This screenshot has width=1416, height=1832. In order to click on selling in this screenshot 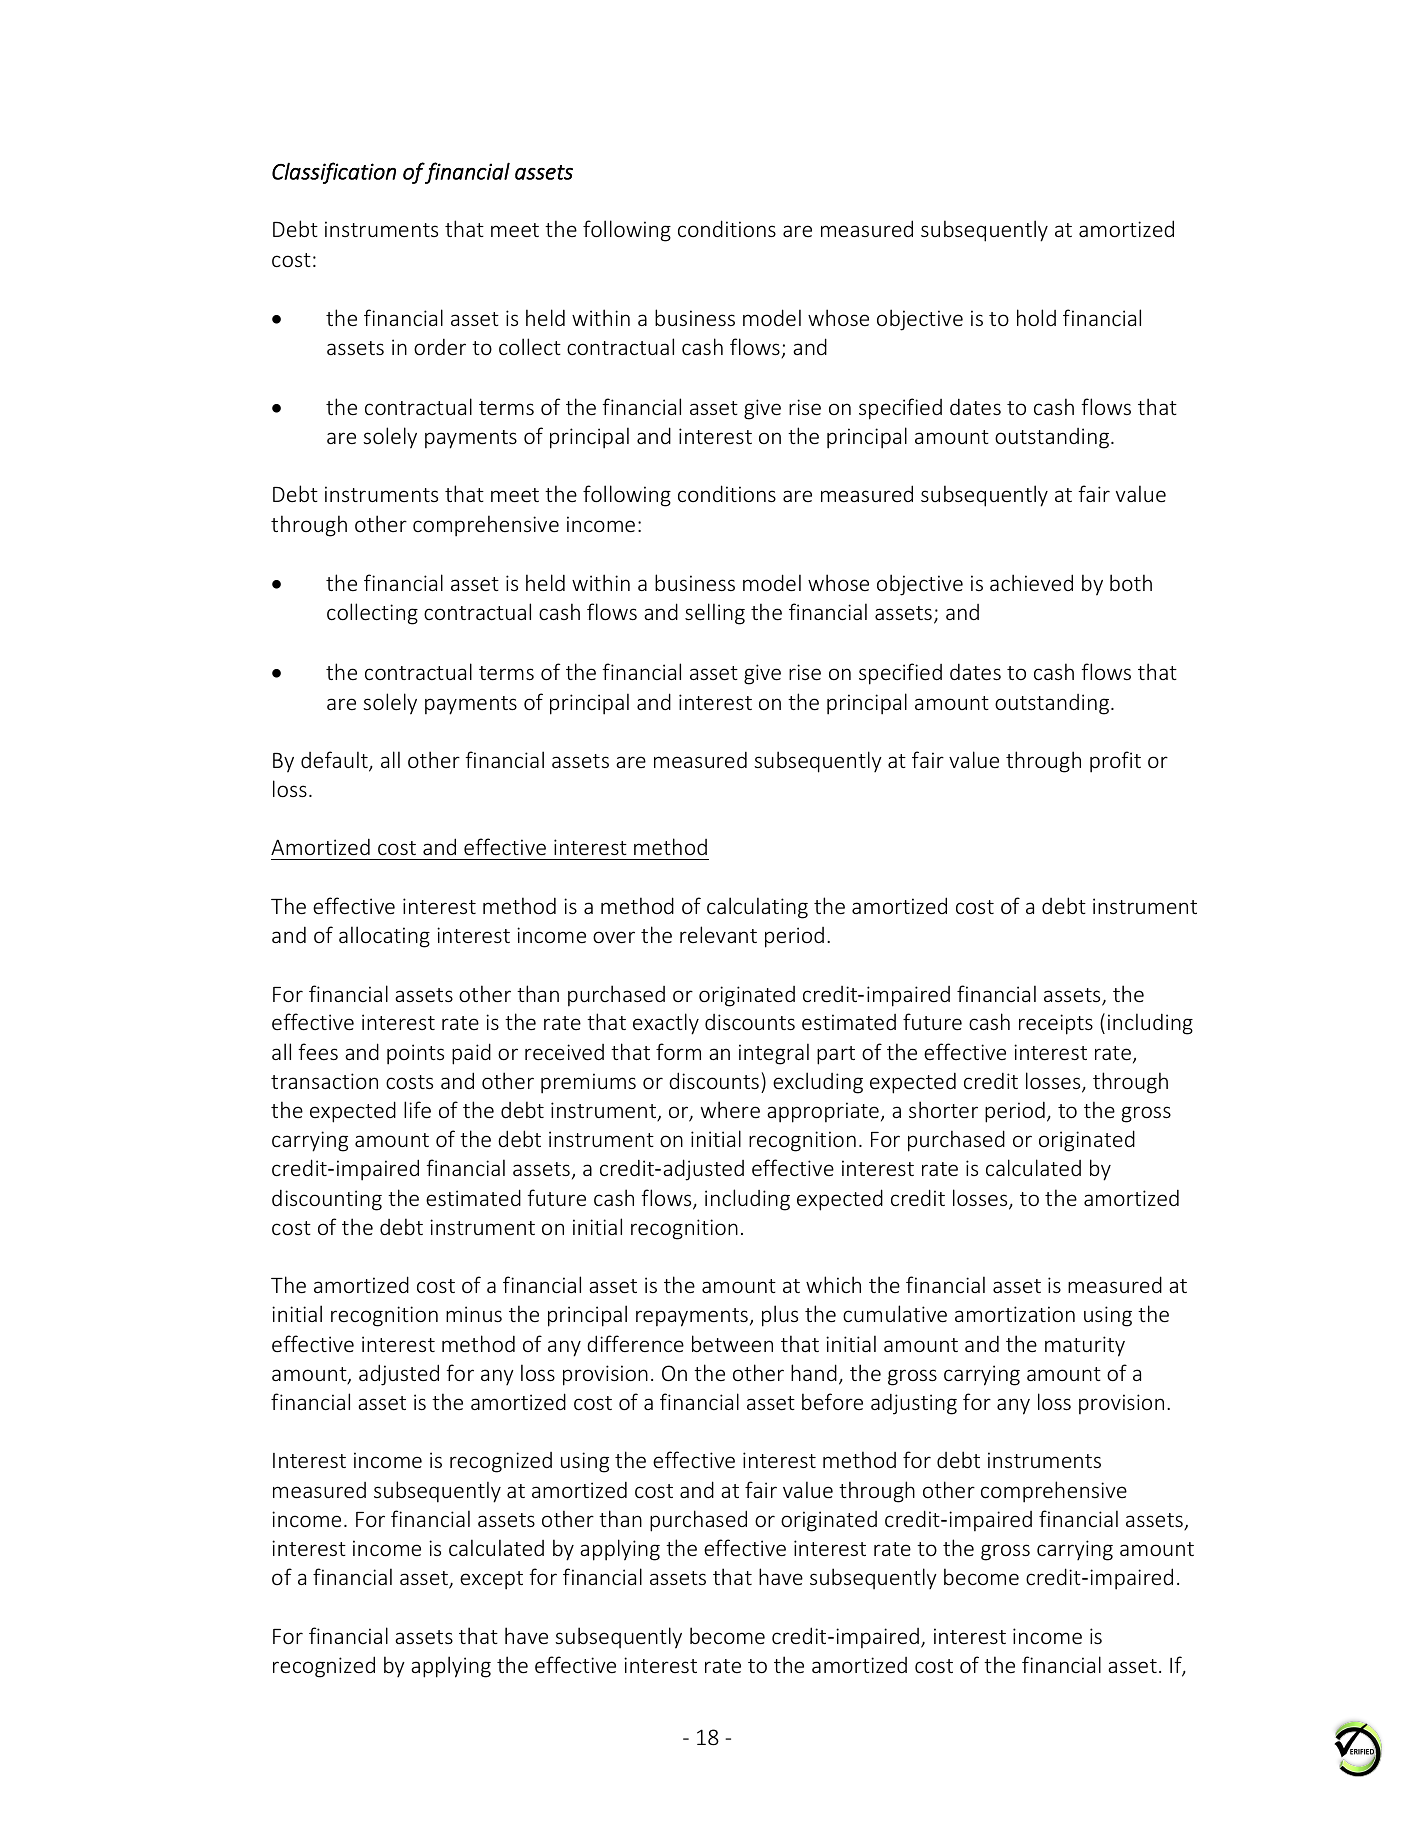, I will do `click(715, 614)`.
